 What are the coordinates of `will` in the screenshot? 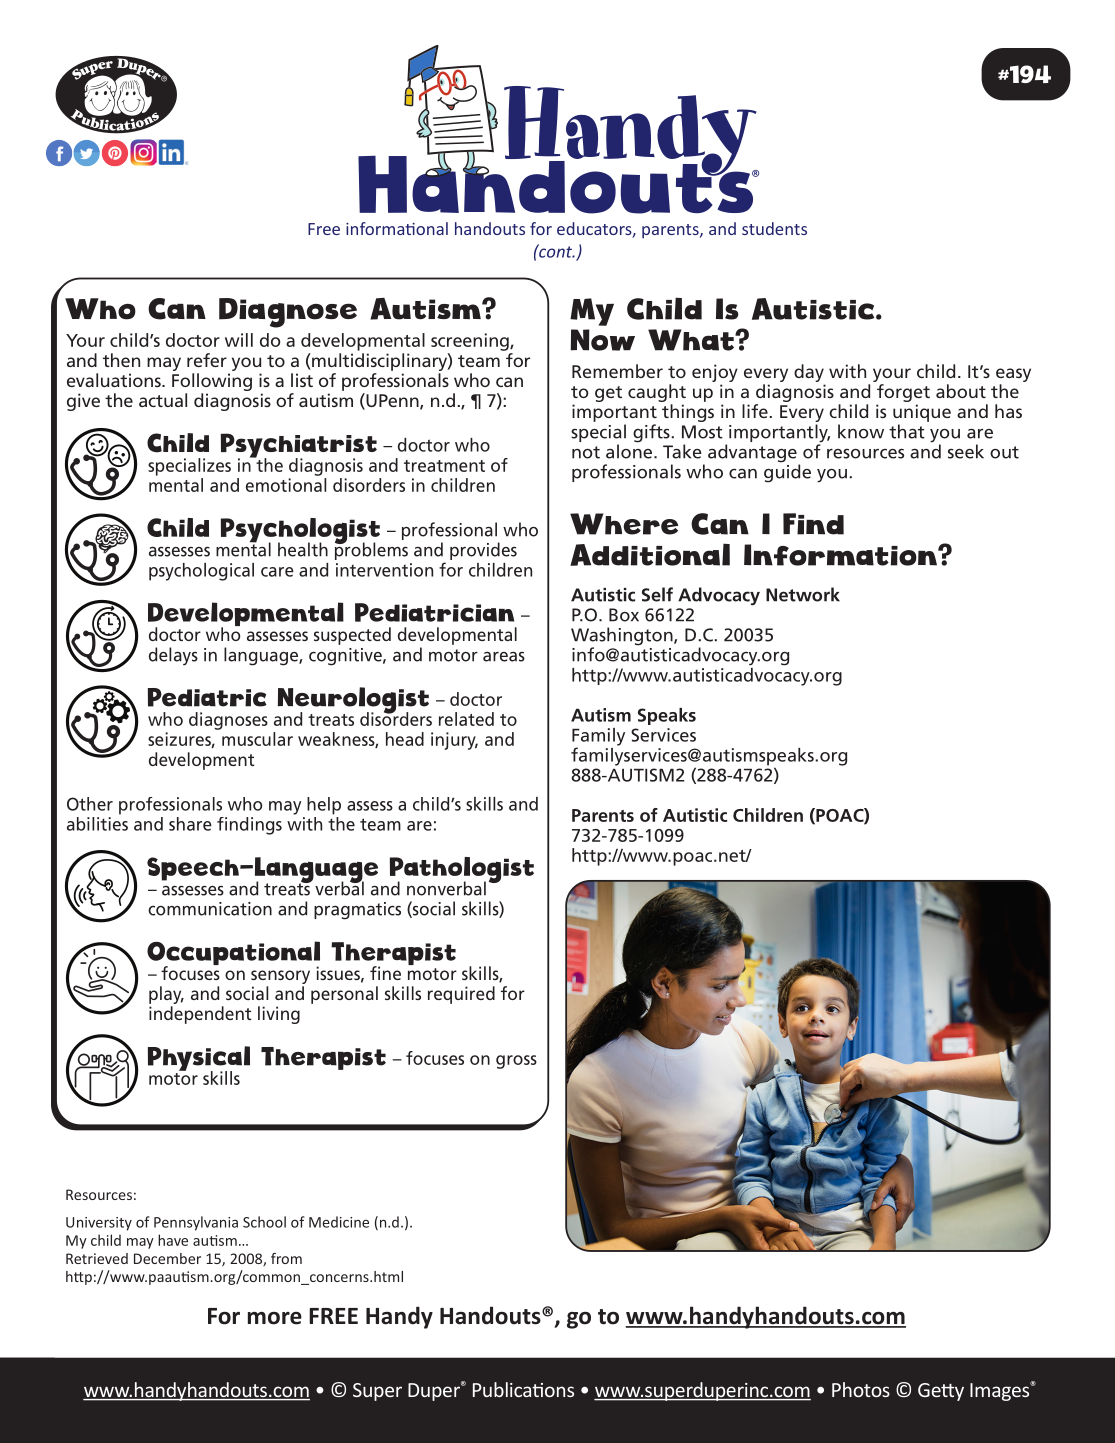 It's located at (239, 340).
